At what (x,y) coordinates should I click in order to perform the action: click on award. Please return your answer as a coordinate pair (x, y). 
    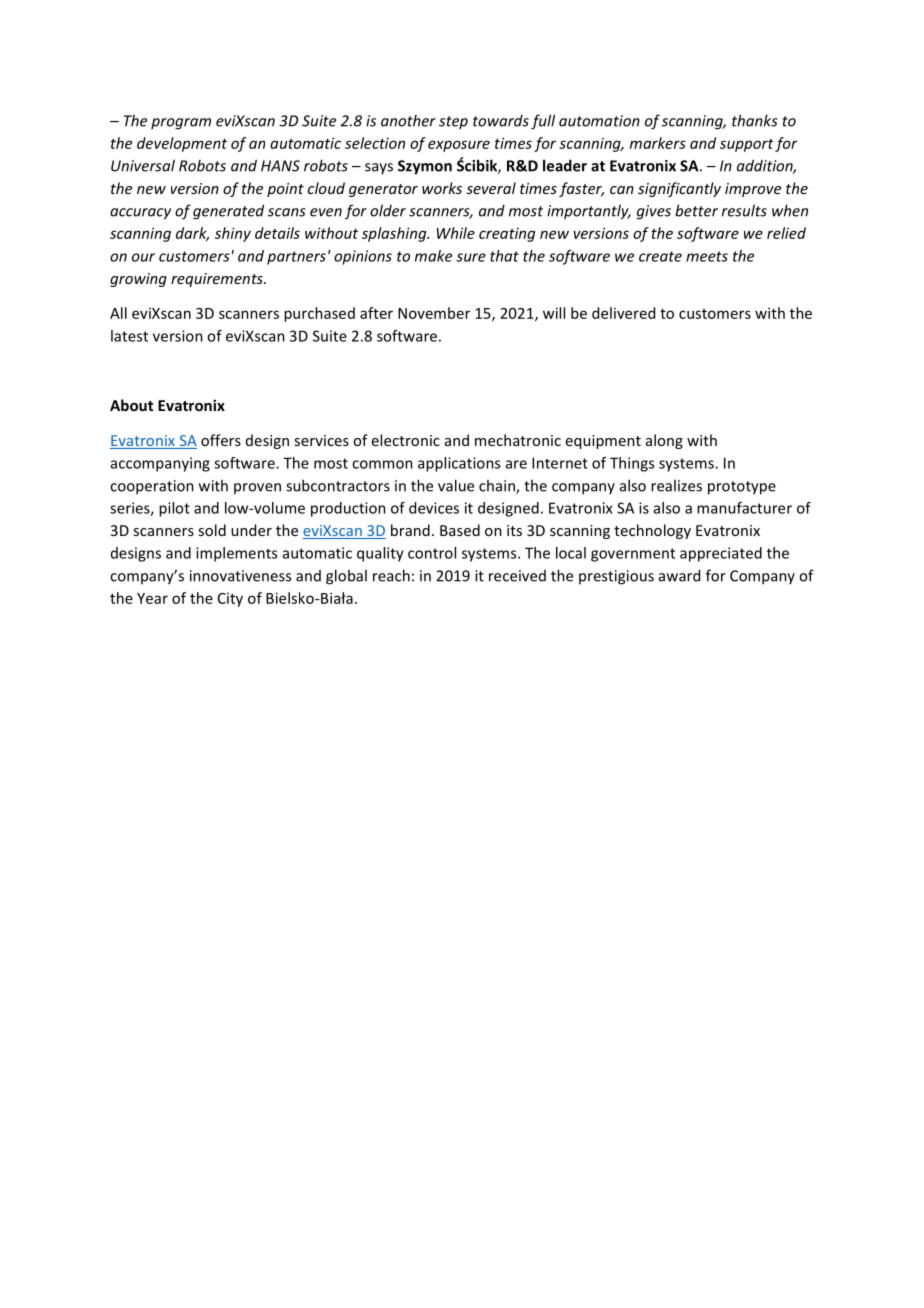
    Looking at the image, I should click on (679, 575).
